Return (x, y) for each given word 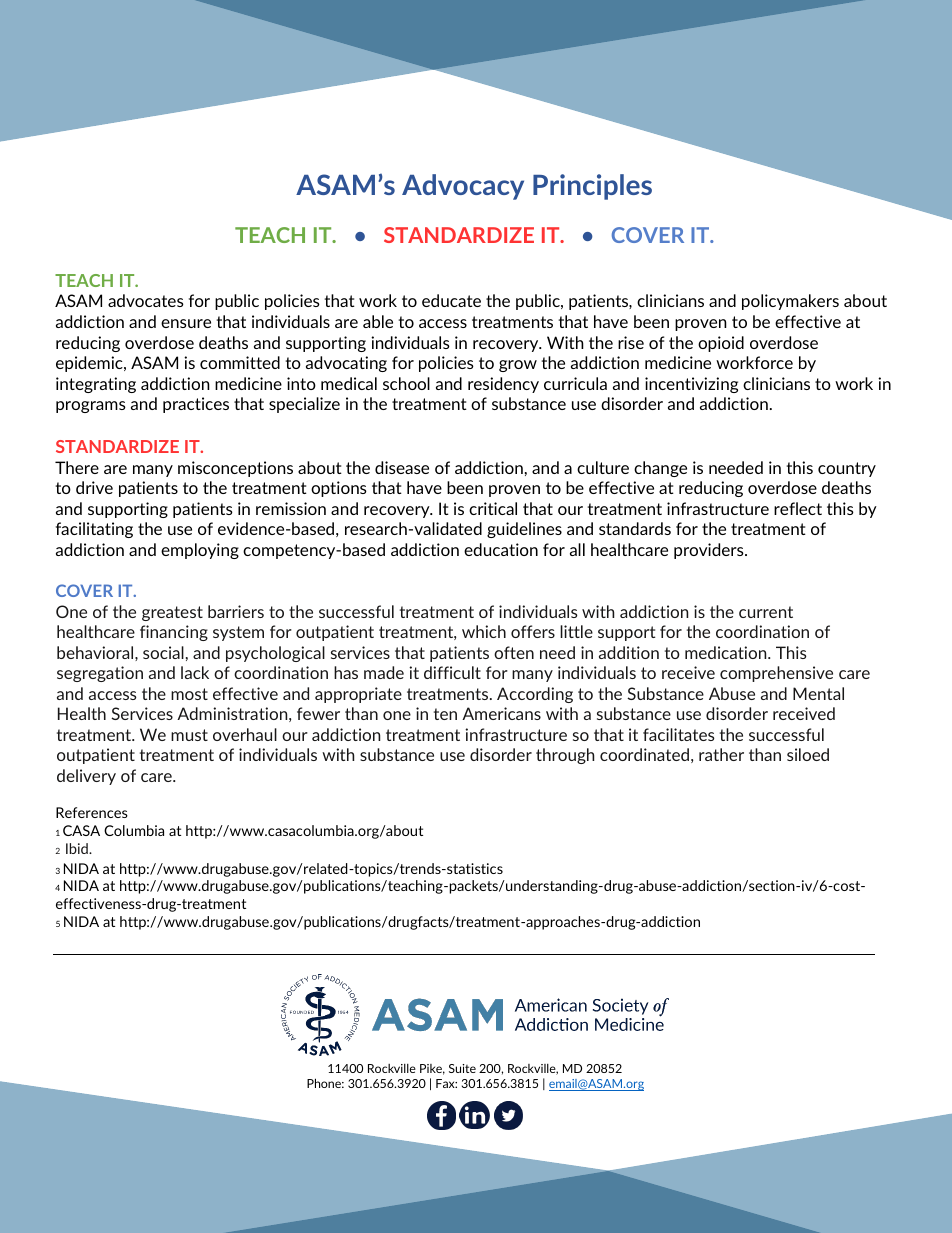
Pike (432, 1069)
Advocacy (463, 187)
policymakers (790, 302)
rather (721, 754)
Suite (462, 1068)
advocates (146, 300)
